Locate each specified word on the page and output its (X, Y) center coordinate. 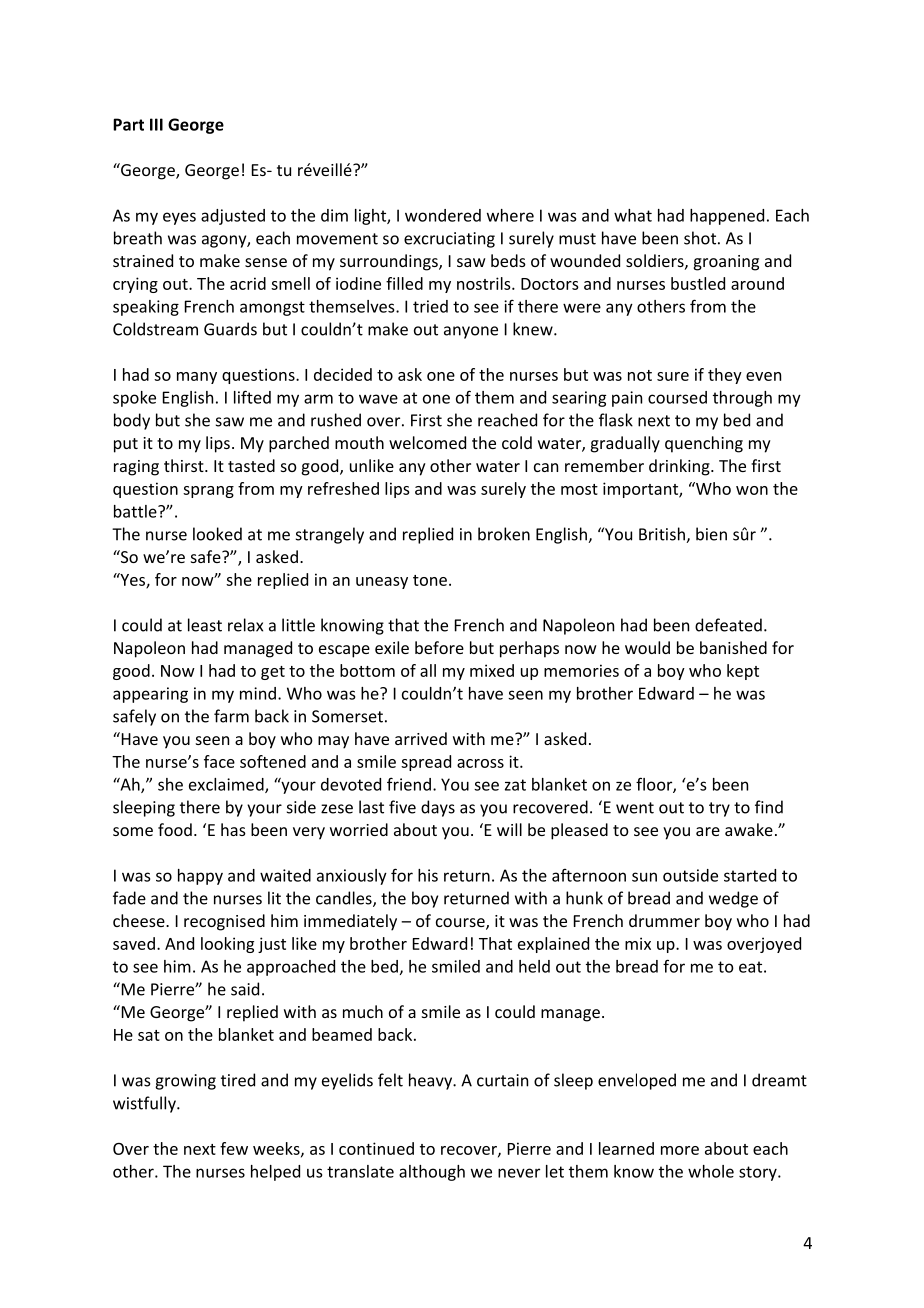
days (438, 808)
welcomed (427, 442)
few (234, 1148)
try (719, 809)
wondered (443, 215)
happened (727, 217)
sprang (208, 492)
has (233, 829)
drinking (680, 467)
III (156, 124)
